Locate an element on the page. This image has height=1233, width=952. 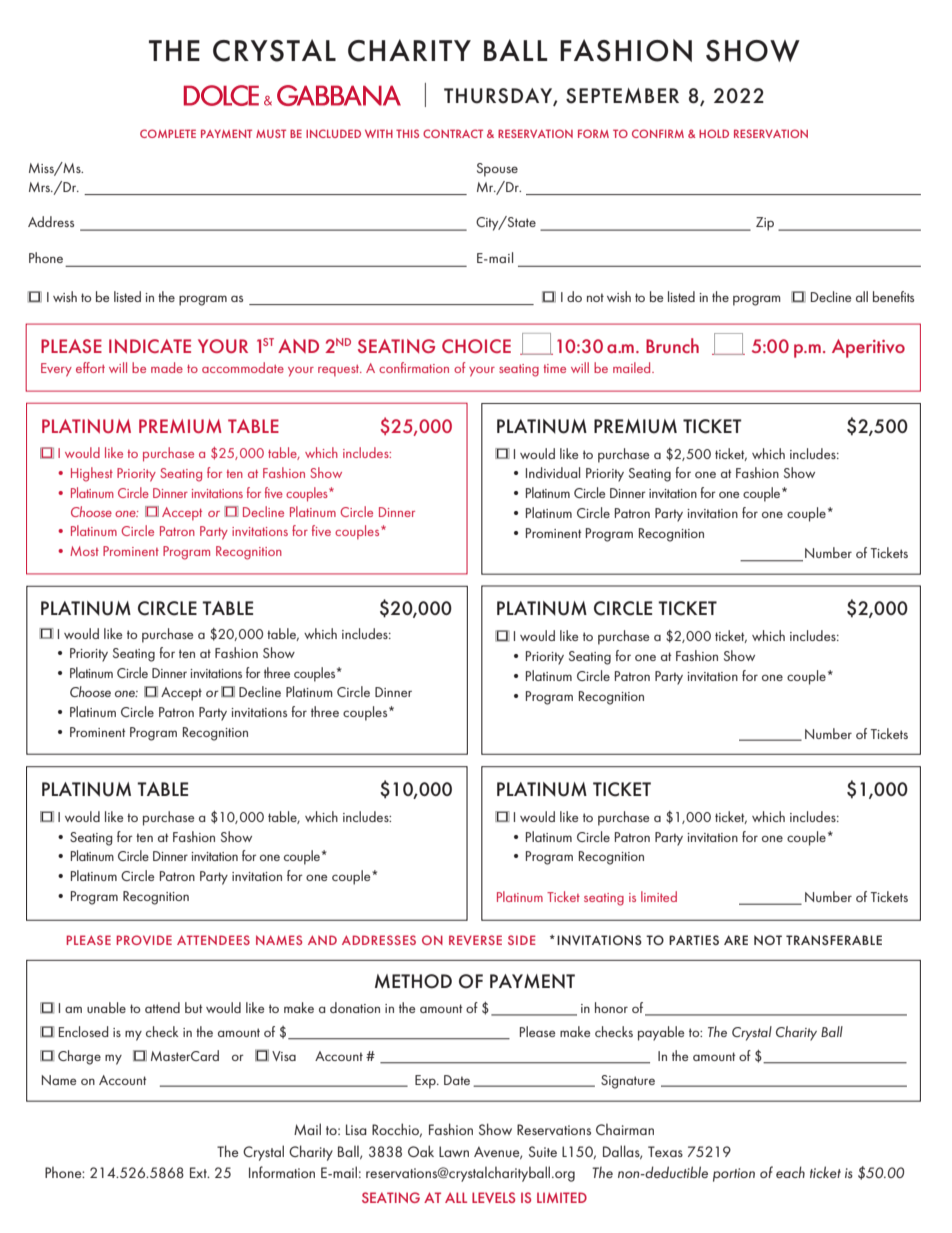
Ext is located at coordinates (199, 1172).
